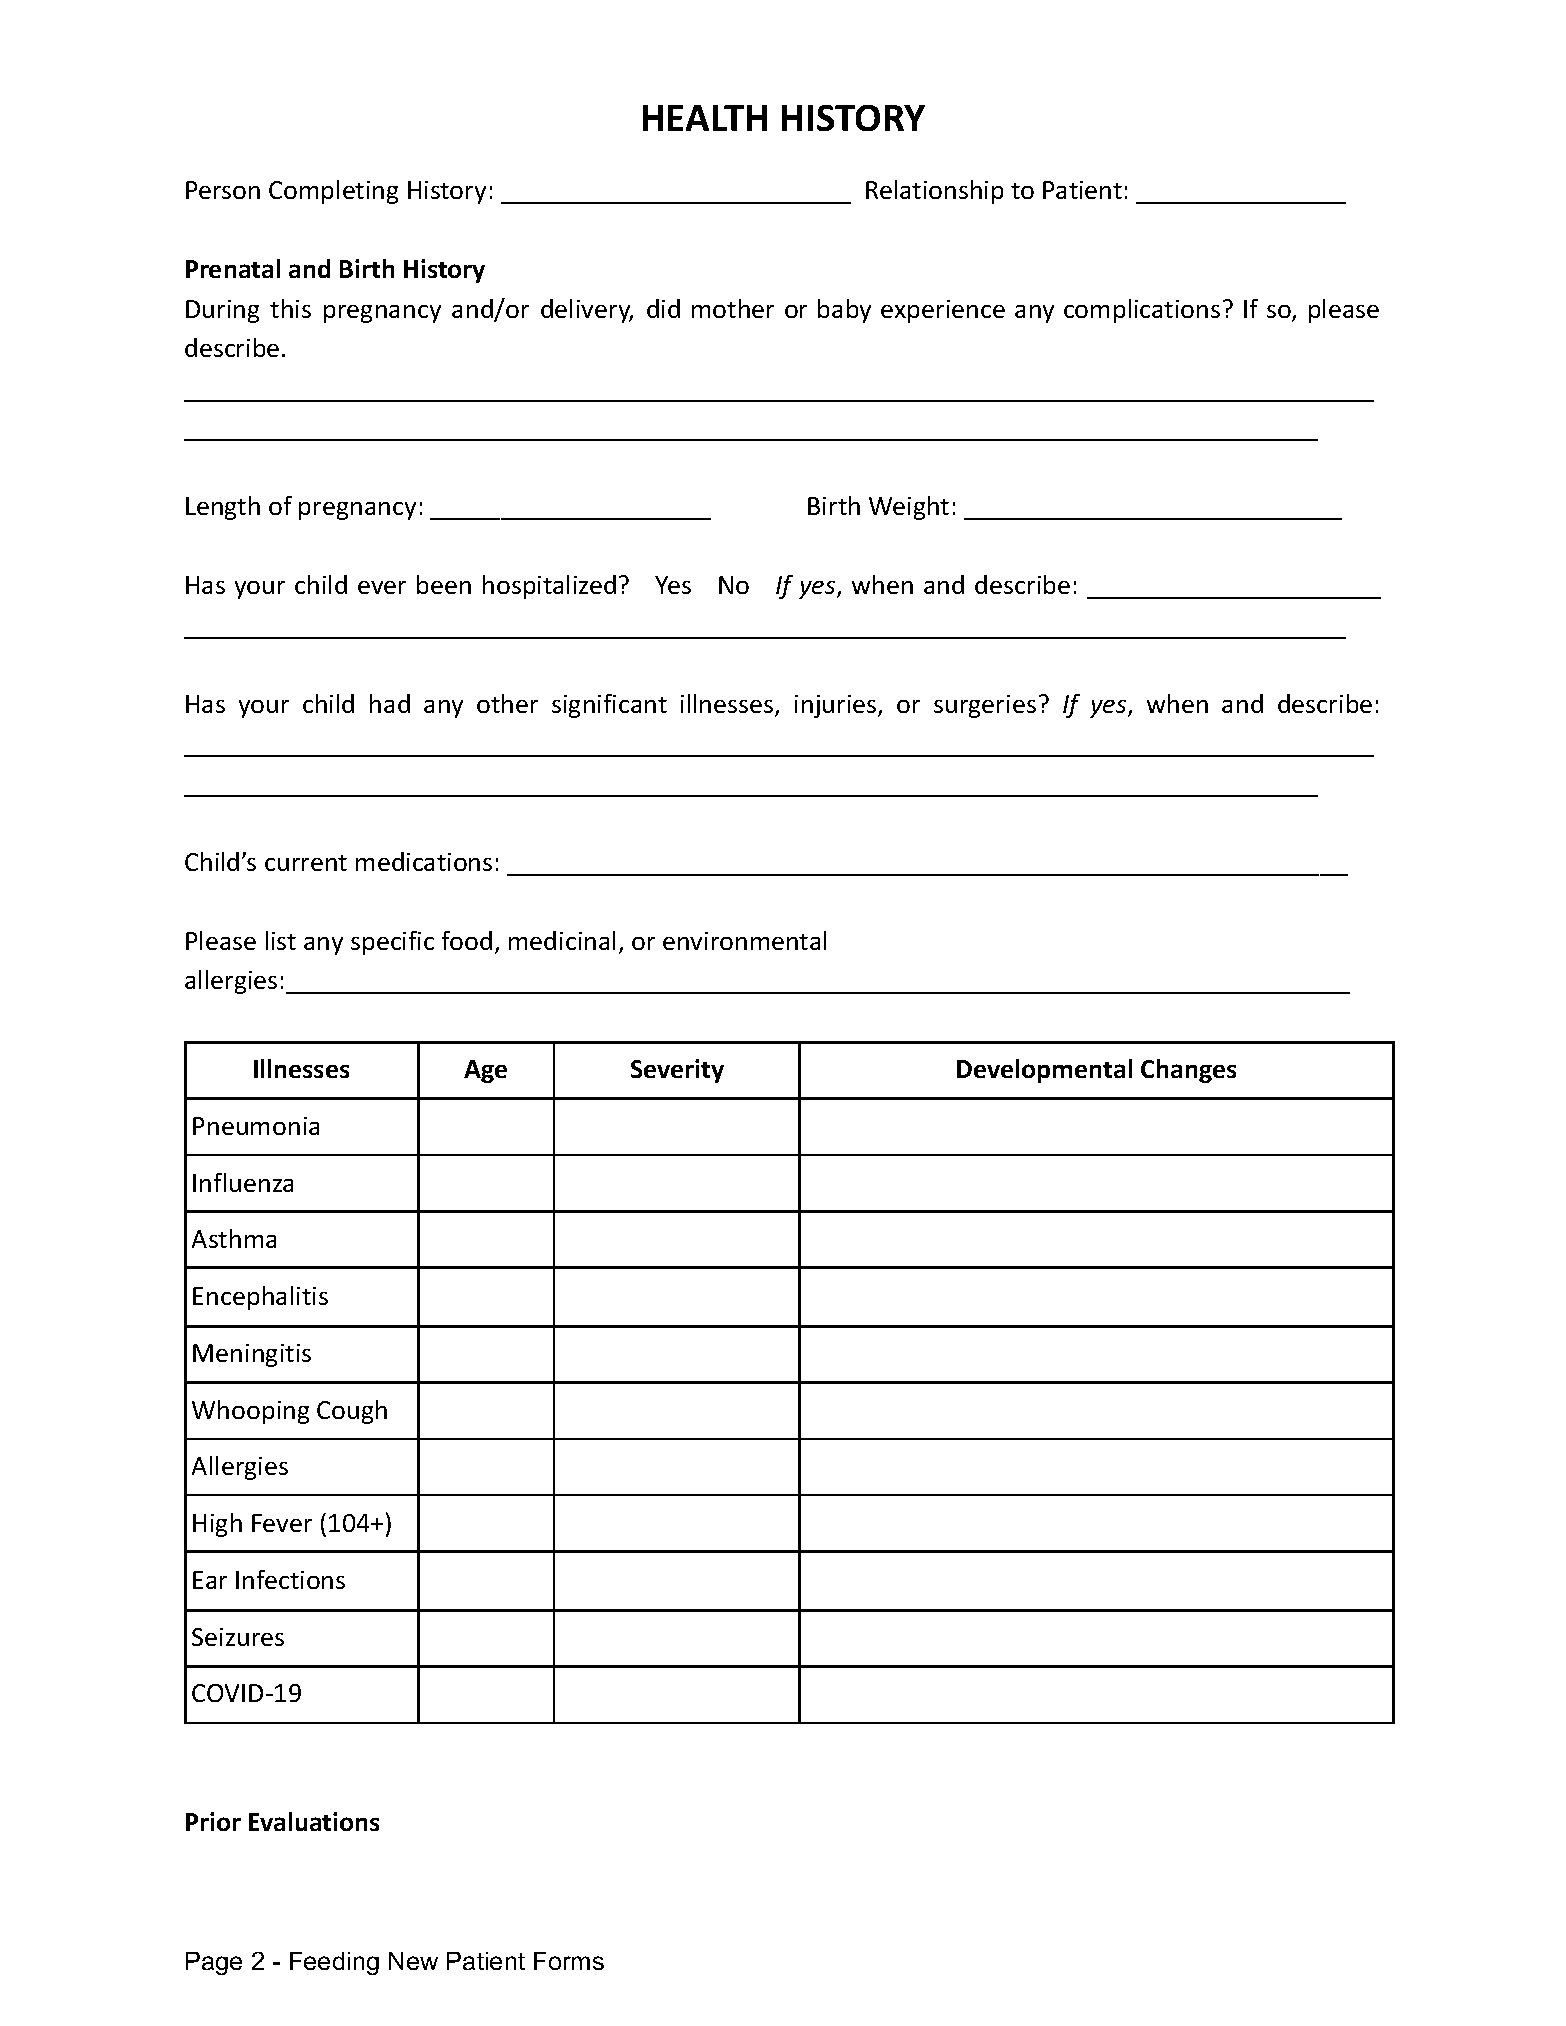 The image size is (1566, 2026). I want to click on Feeding, so click(334, 1963).
